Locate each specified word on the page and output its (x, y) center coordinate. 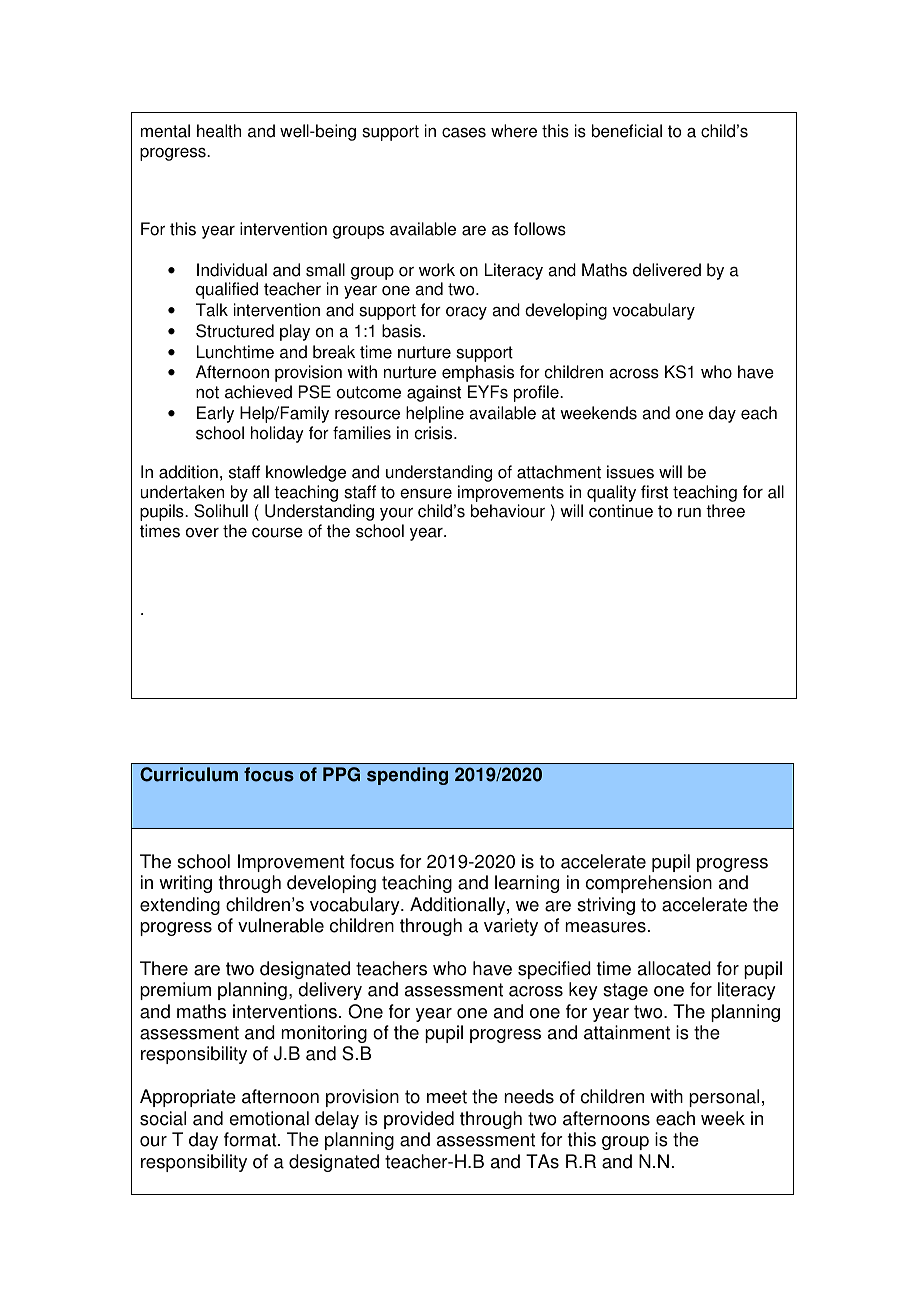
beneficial (627, 131)
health (219, 131)
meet (447, 1097)
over (202, 533)
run (689, 513)
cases (464, 132)
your (396, 514)
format (251, 1139)
